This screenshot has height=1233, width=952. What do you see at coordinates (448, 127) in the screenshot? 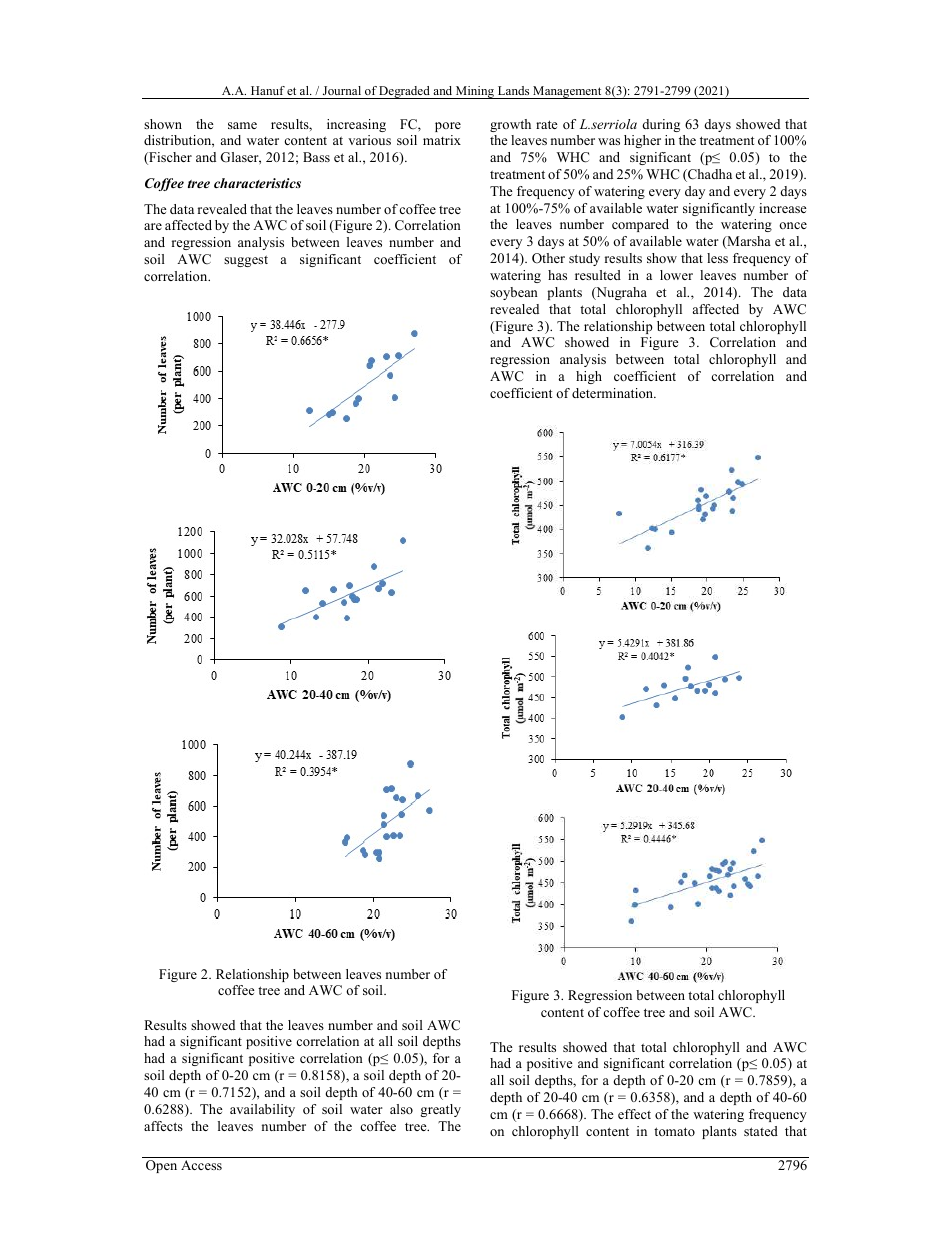
I see `pore` at bounding box center [448, 127].
